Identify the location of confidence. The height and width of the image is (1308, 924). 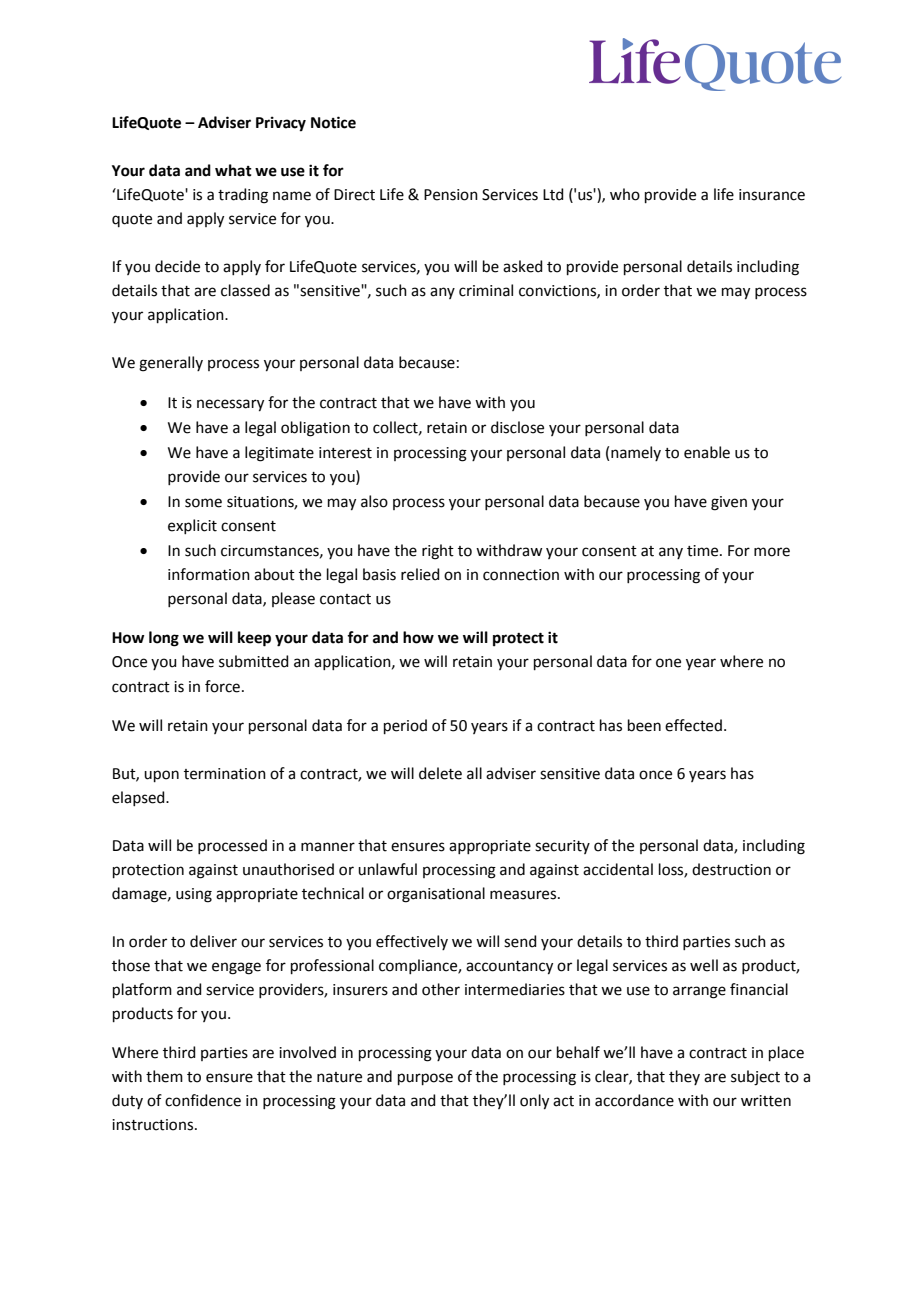
(203, 1100).
